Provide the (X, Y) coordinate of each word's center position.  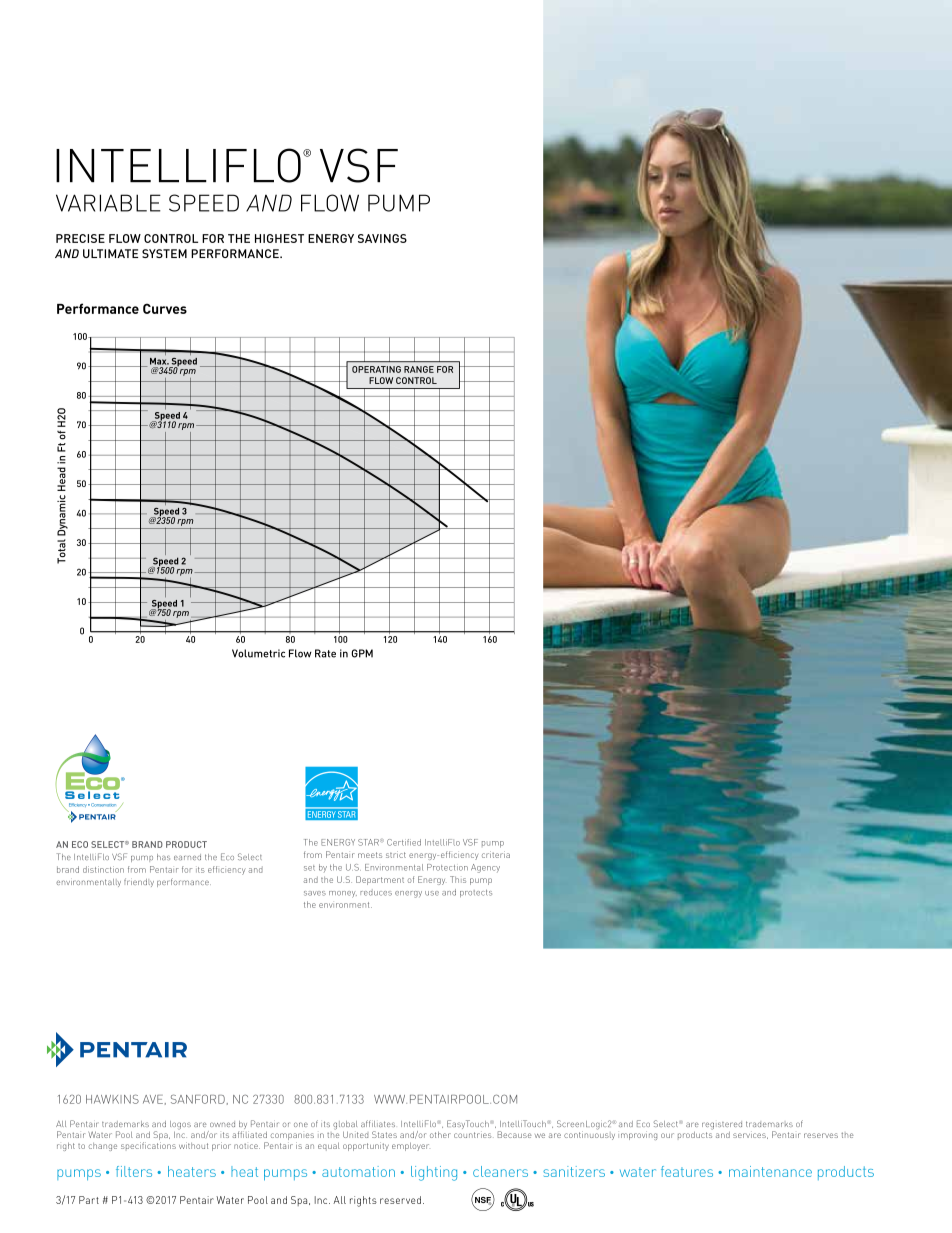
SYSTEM (164, 253)
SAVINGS (382, 238)
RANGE (419, 369)
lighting (434, 1173)
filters (134, 1171)
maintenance (770, 1171)
